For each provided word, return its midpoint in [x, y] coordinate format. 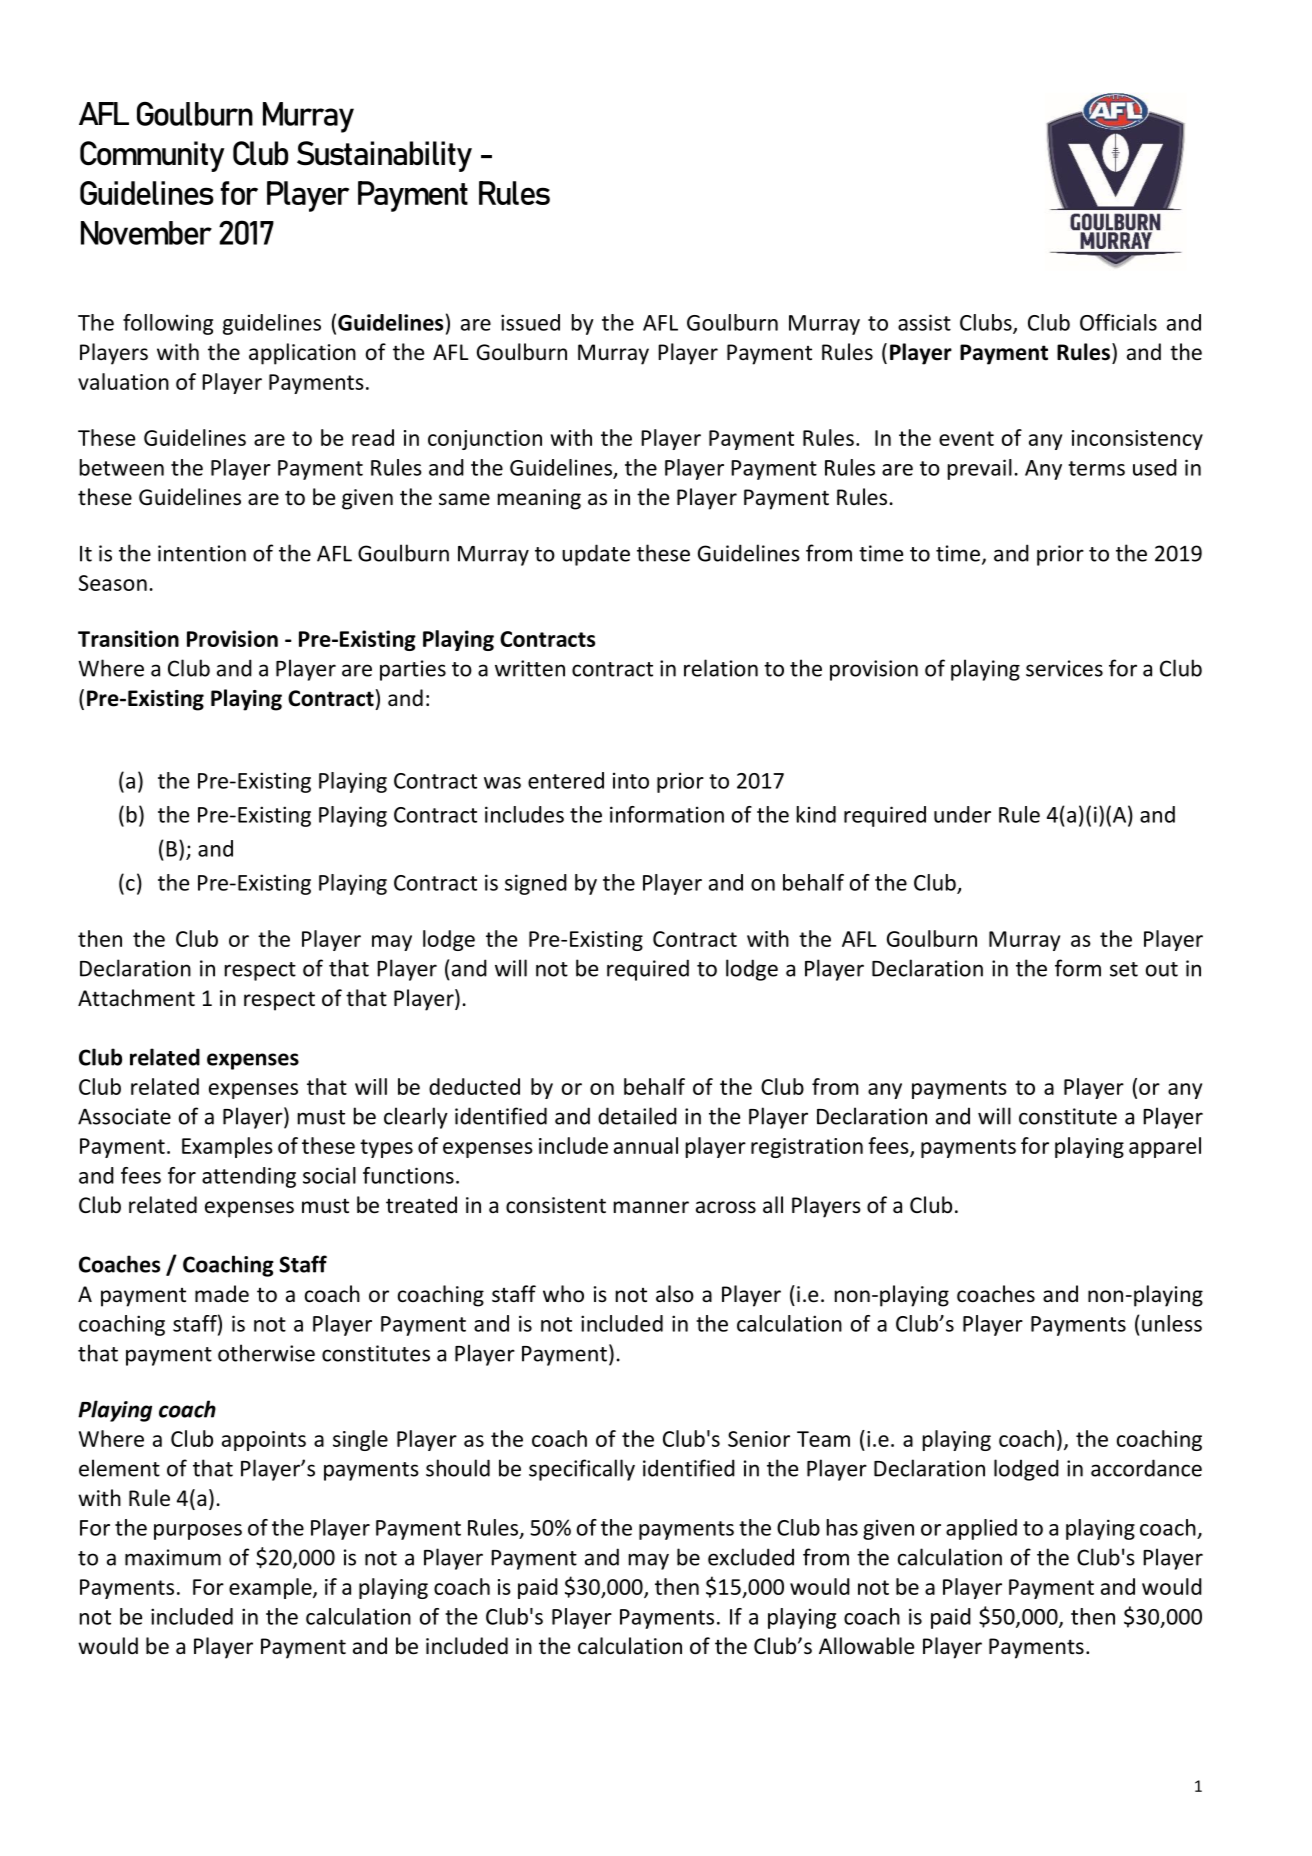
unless [1172, 1323]
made [222, 1294]
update [596, 555]
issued [530, 322]
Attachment [136, 998]
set [1124, 969]
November [146, 233]
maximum [173, 1557]
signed [536, 884]
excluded [751, 1557]
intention [202, 553]
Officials [1118, 322]
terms [1096, 468]
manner [651, 1207]
